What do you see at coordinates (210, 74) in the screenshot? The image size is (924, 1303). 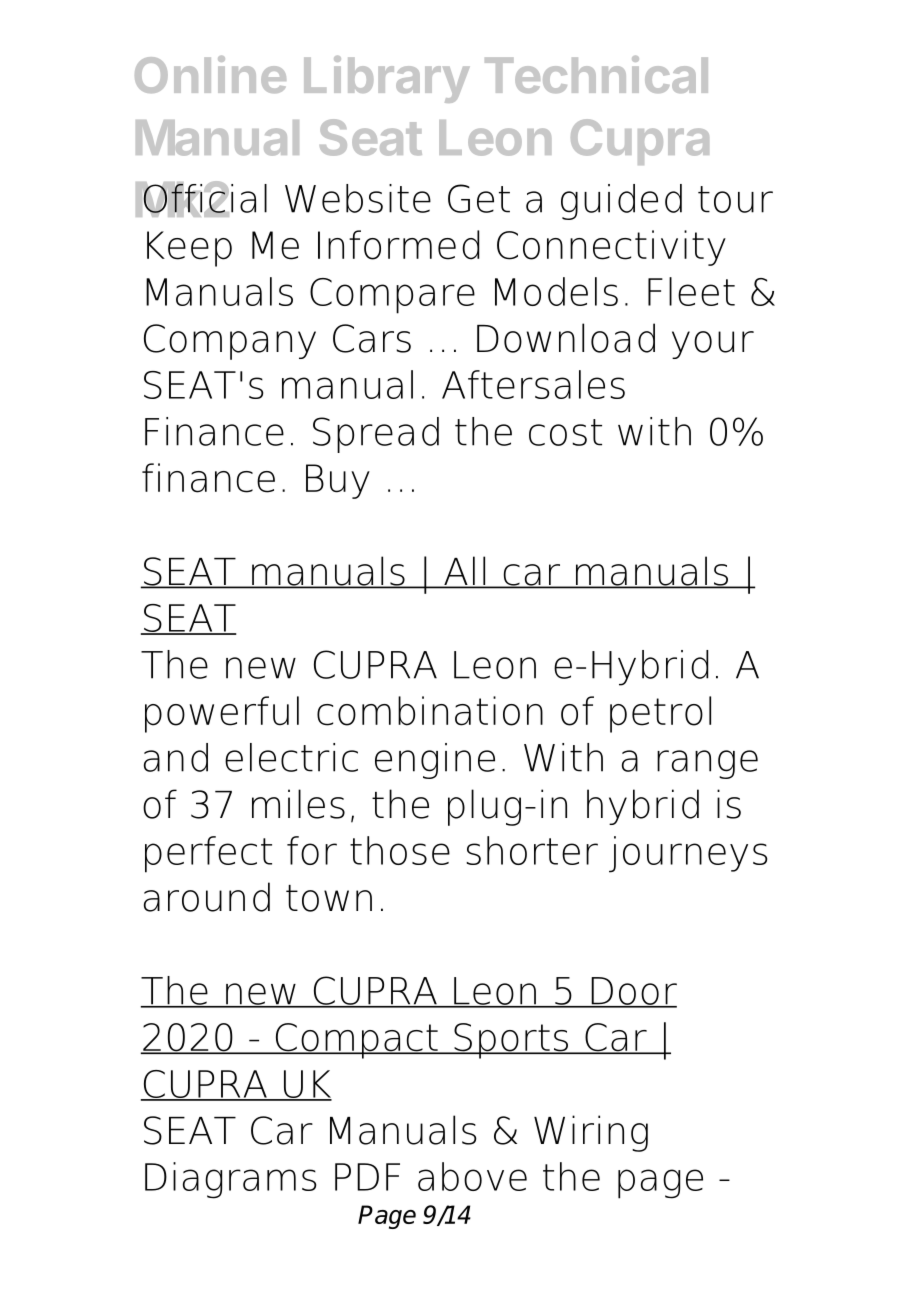 I see `Online` at bounding box center [210, 74].
